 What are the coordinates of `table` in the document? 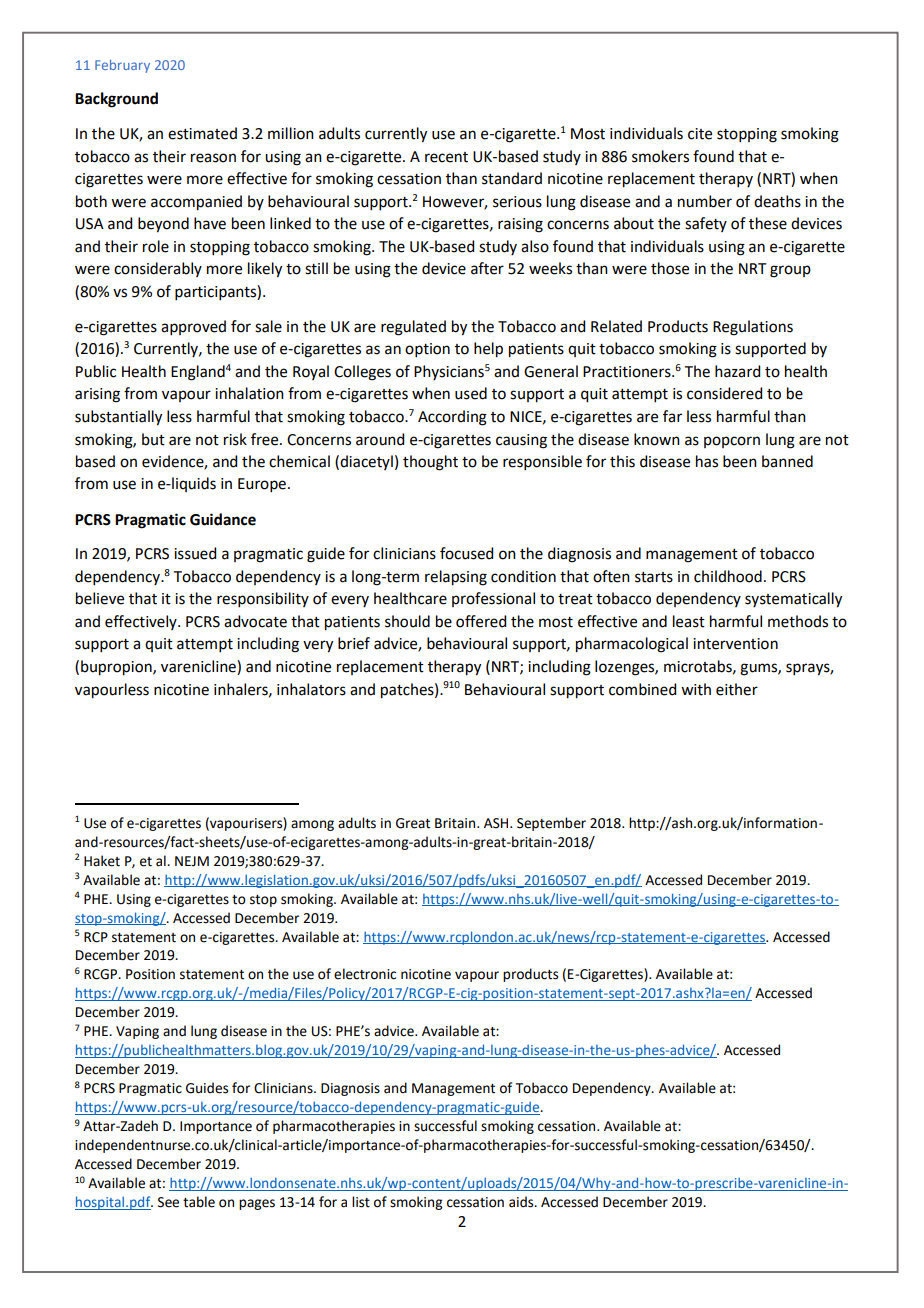 It's located at (199, 1202).
